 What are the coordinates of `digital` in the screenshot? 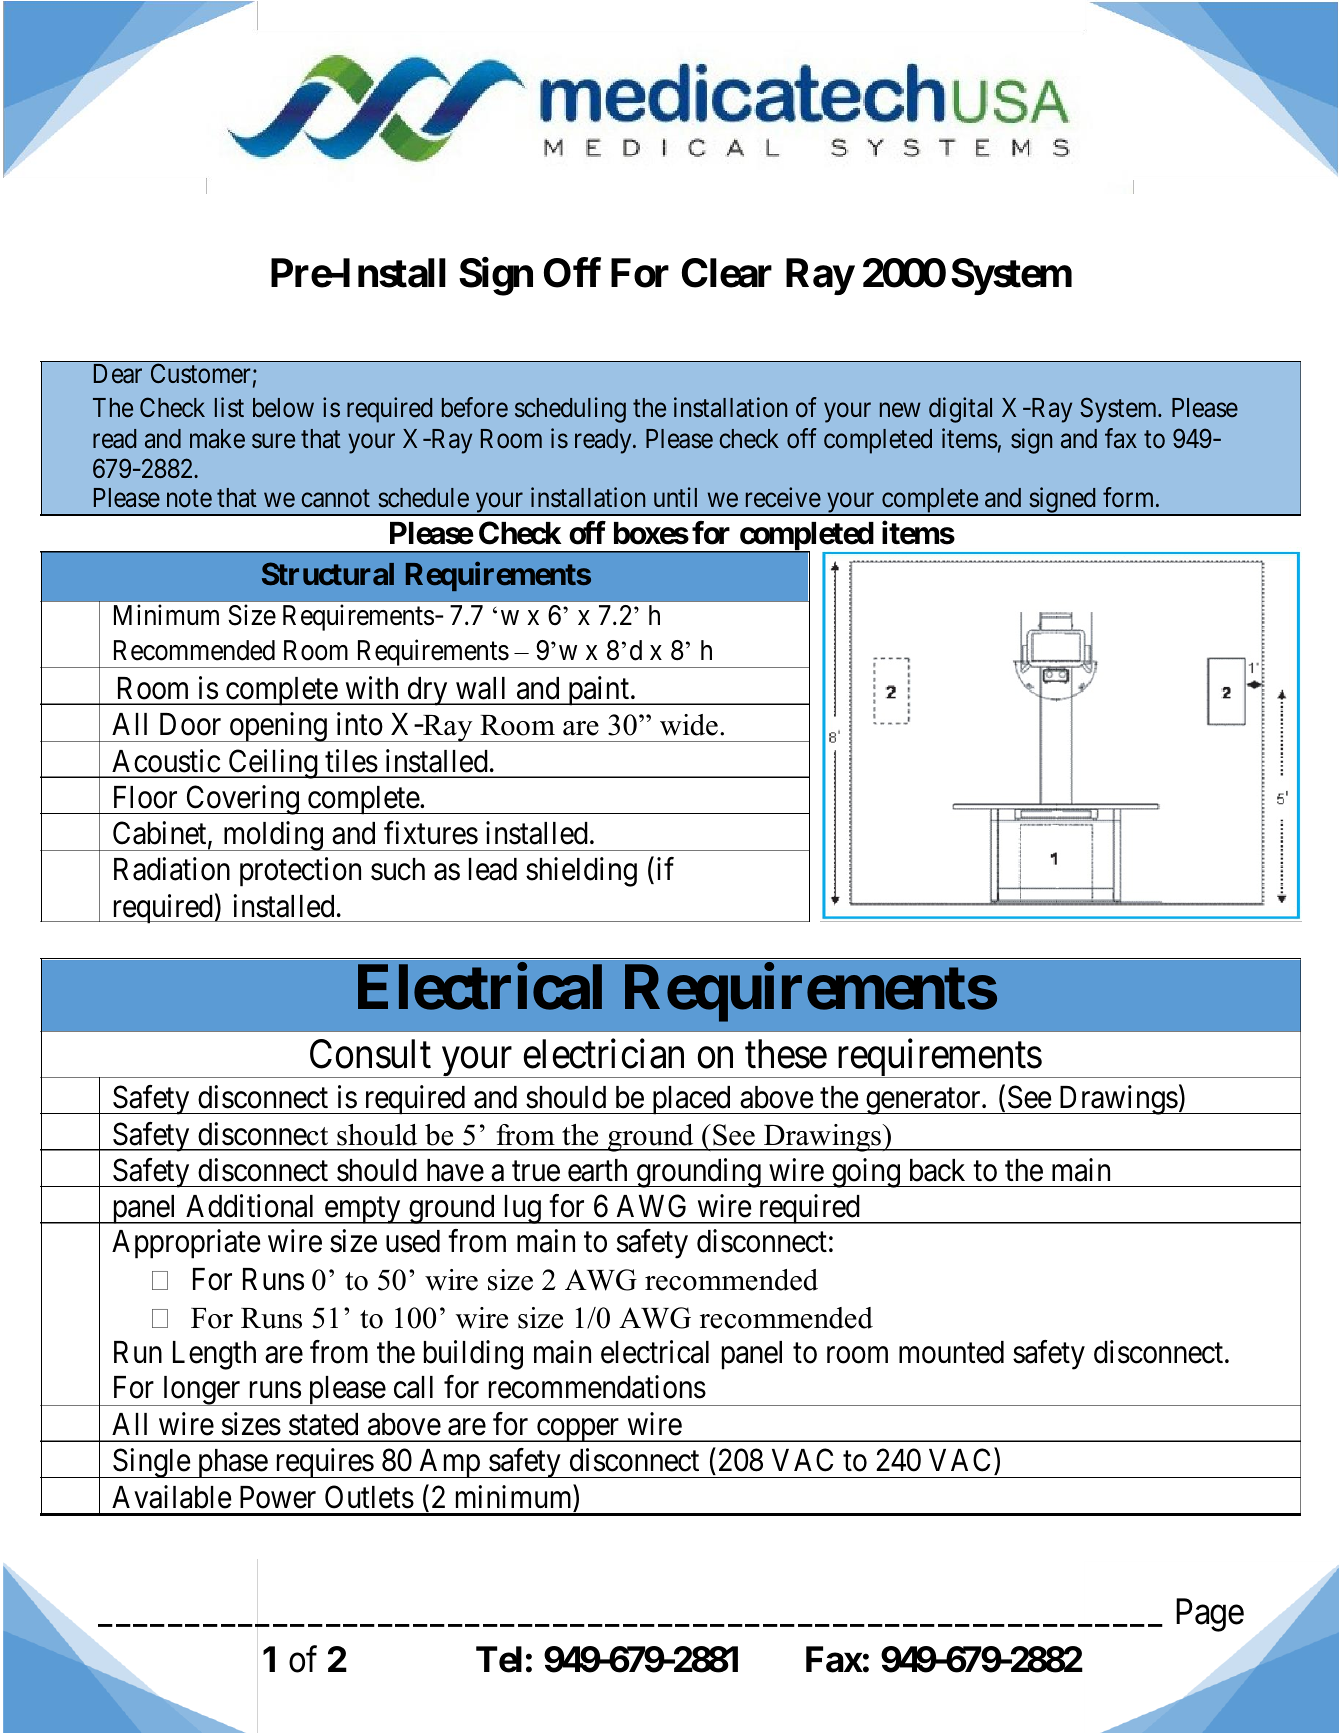 It's located at (960, 410).
